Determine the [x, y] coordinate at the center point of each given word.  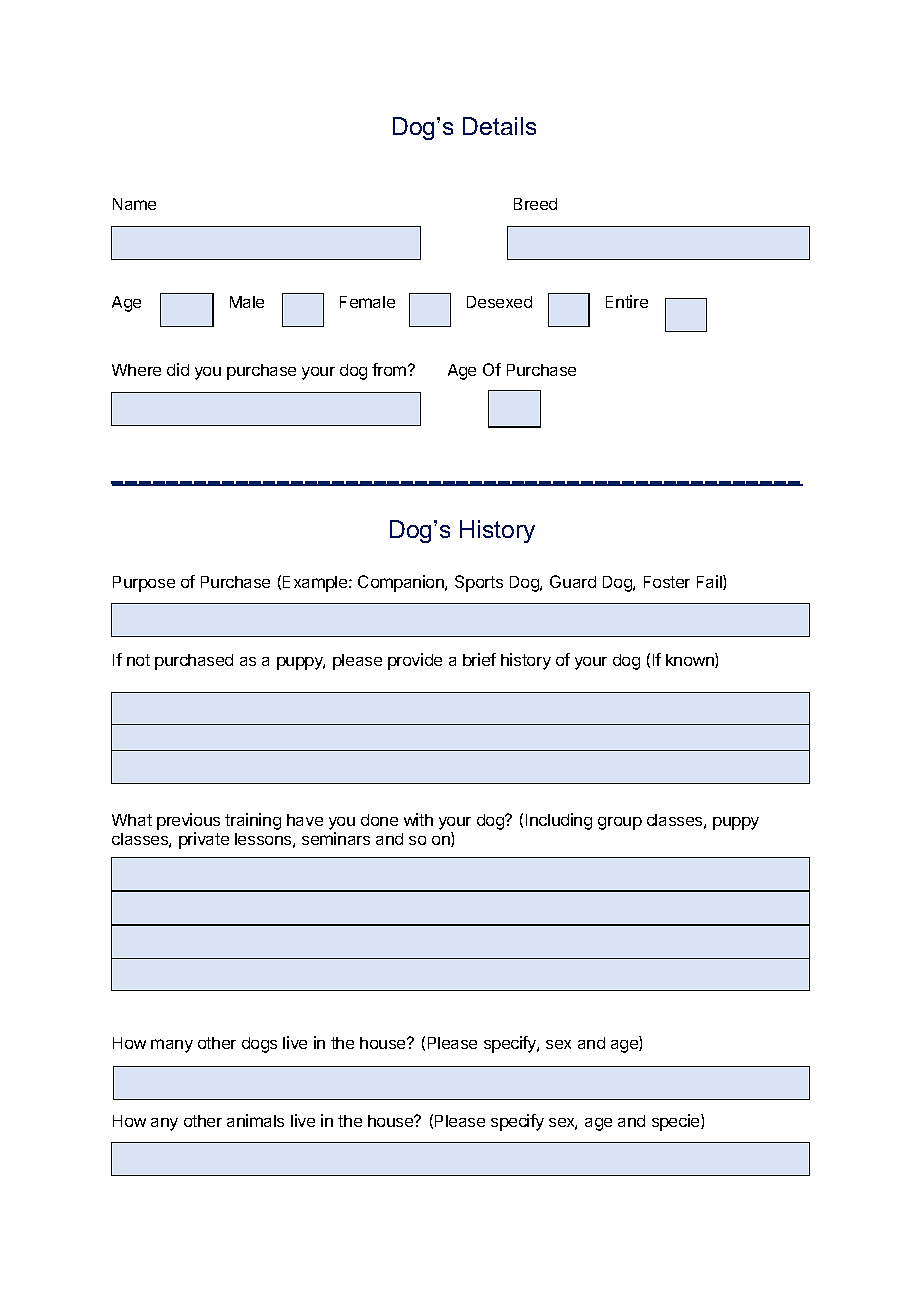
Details [499, 126]
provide [415, 661]
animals [255, 1120]
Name [134, 204]
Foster [667, 582]
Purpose [144, 584]
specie [677, 1122]
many [172, 1046]
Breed [535, 204]
